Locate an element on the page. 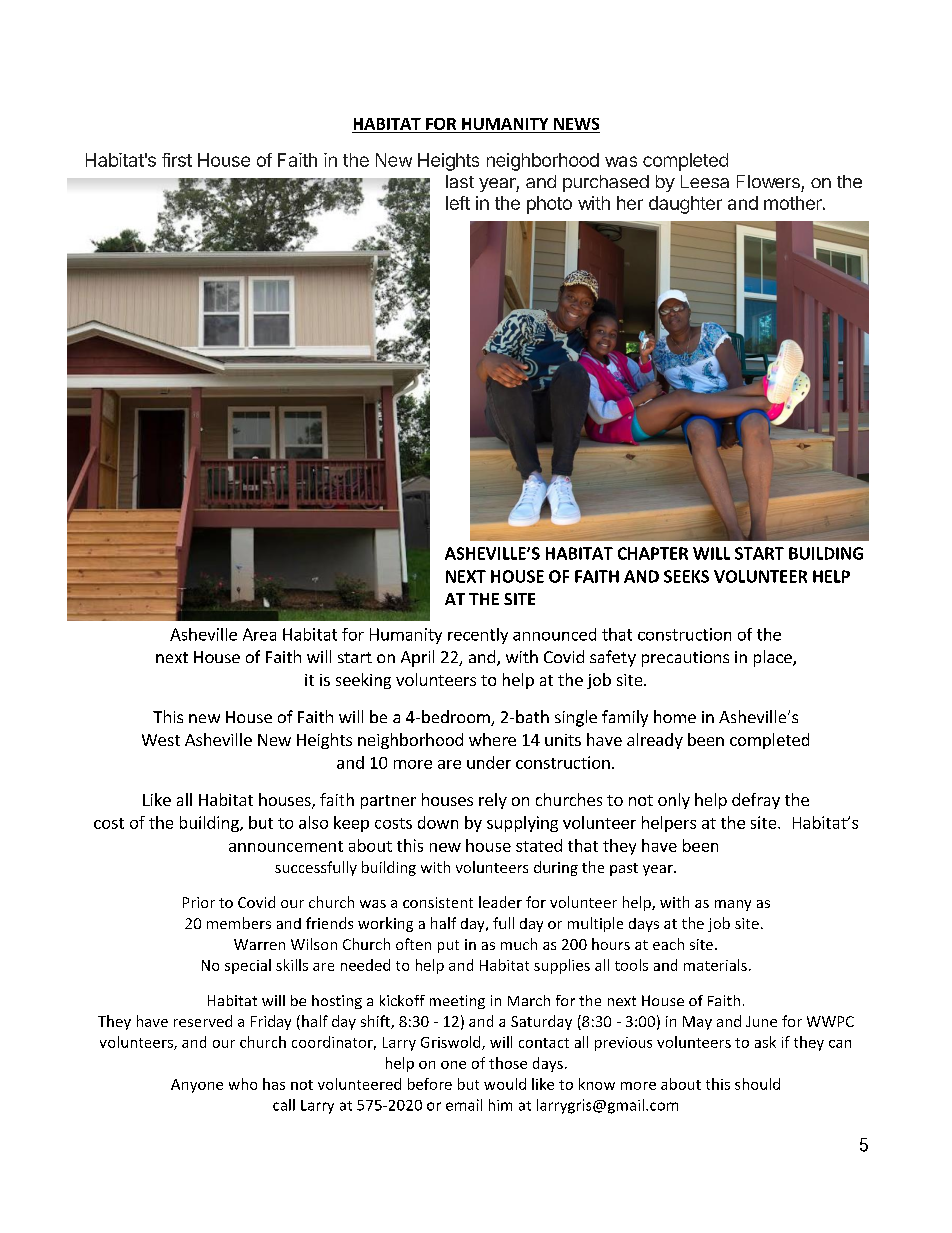 The height and width of the page is (1233, 952). first is located at coordinates (177, 160).
